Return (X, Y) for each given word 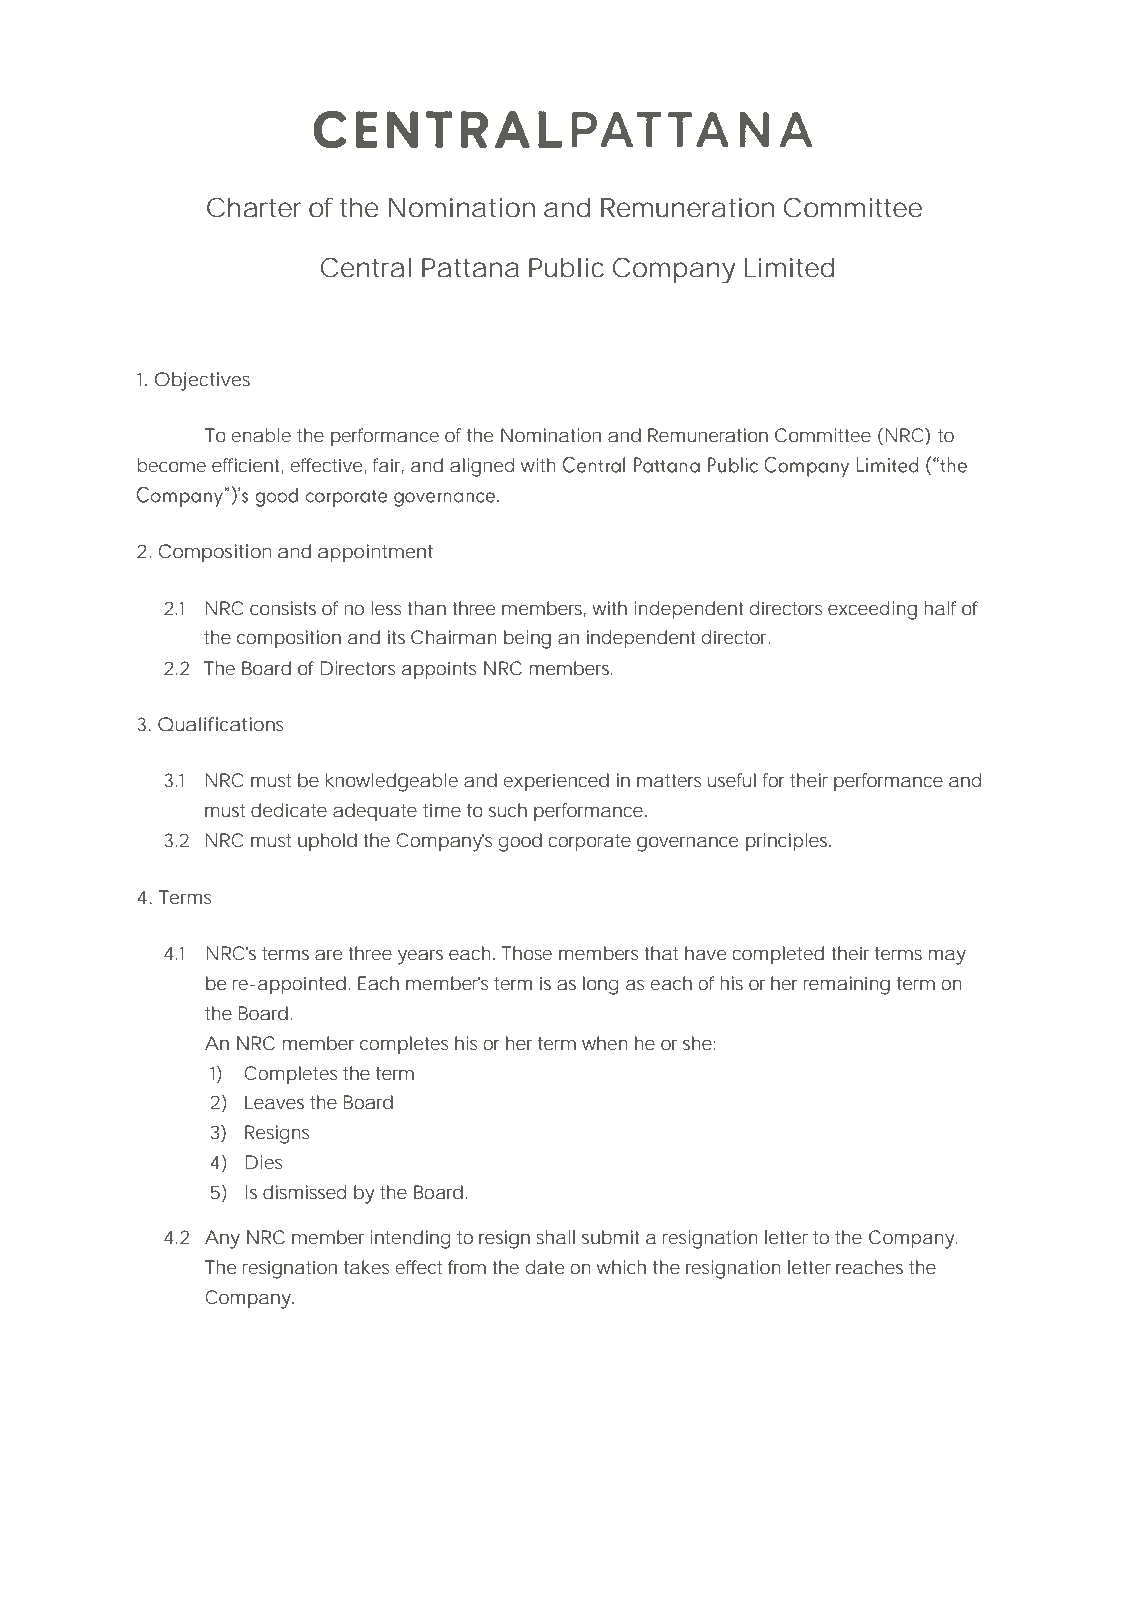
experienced (556, 782)
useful (732, 780)
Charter (254, 207)
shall (555, 1237)
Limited (789, 268)
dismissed (304, 1192)
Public (566, 268)
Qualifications (221, 724)
